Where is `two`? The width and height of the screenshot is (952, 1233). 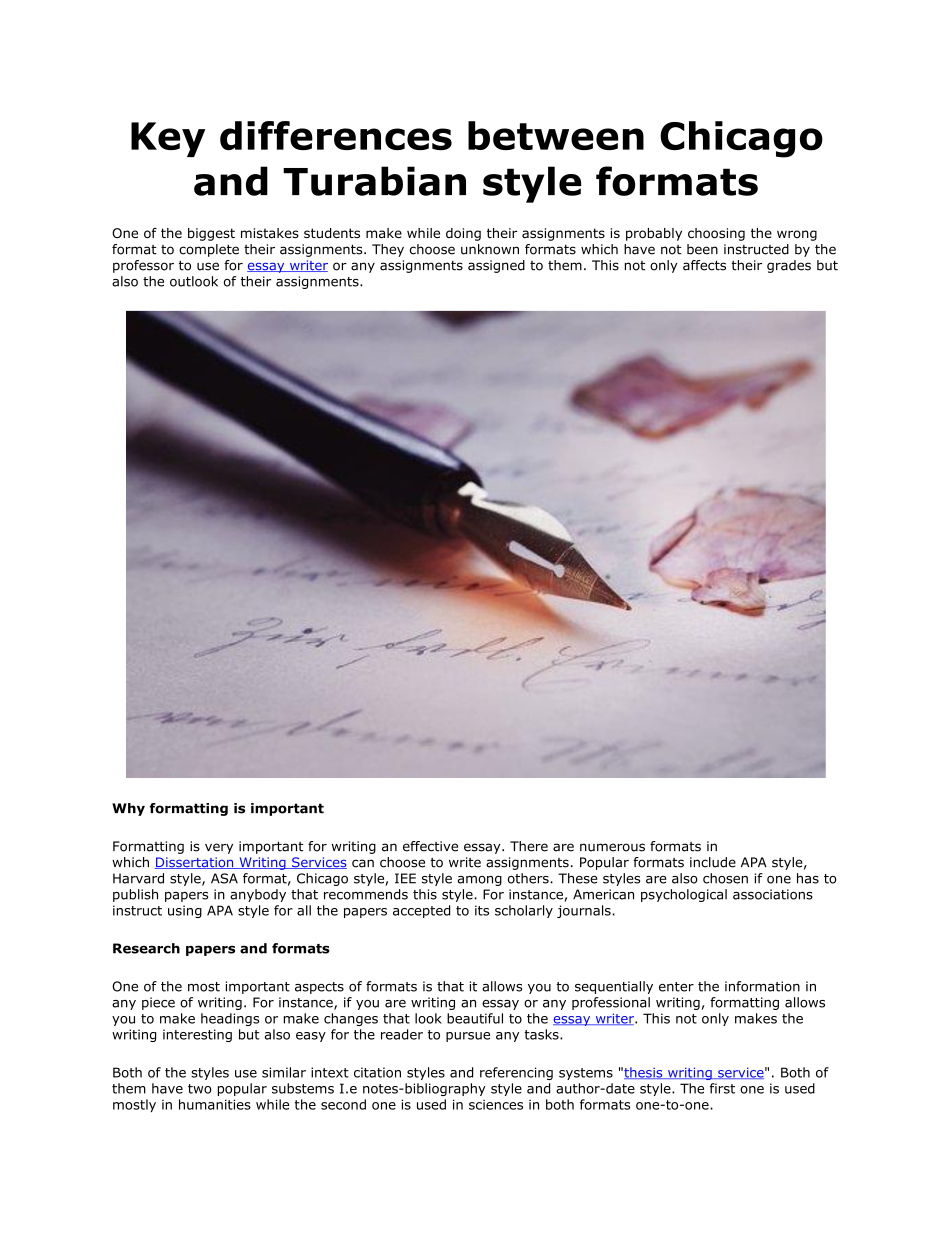 two is located at coordinates (200, 1089).
